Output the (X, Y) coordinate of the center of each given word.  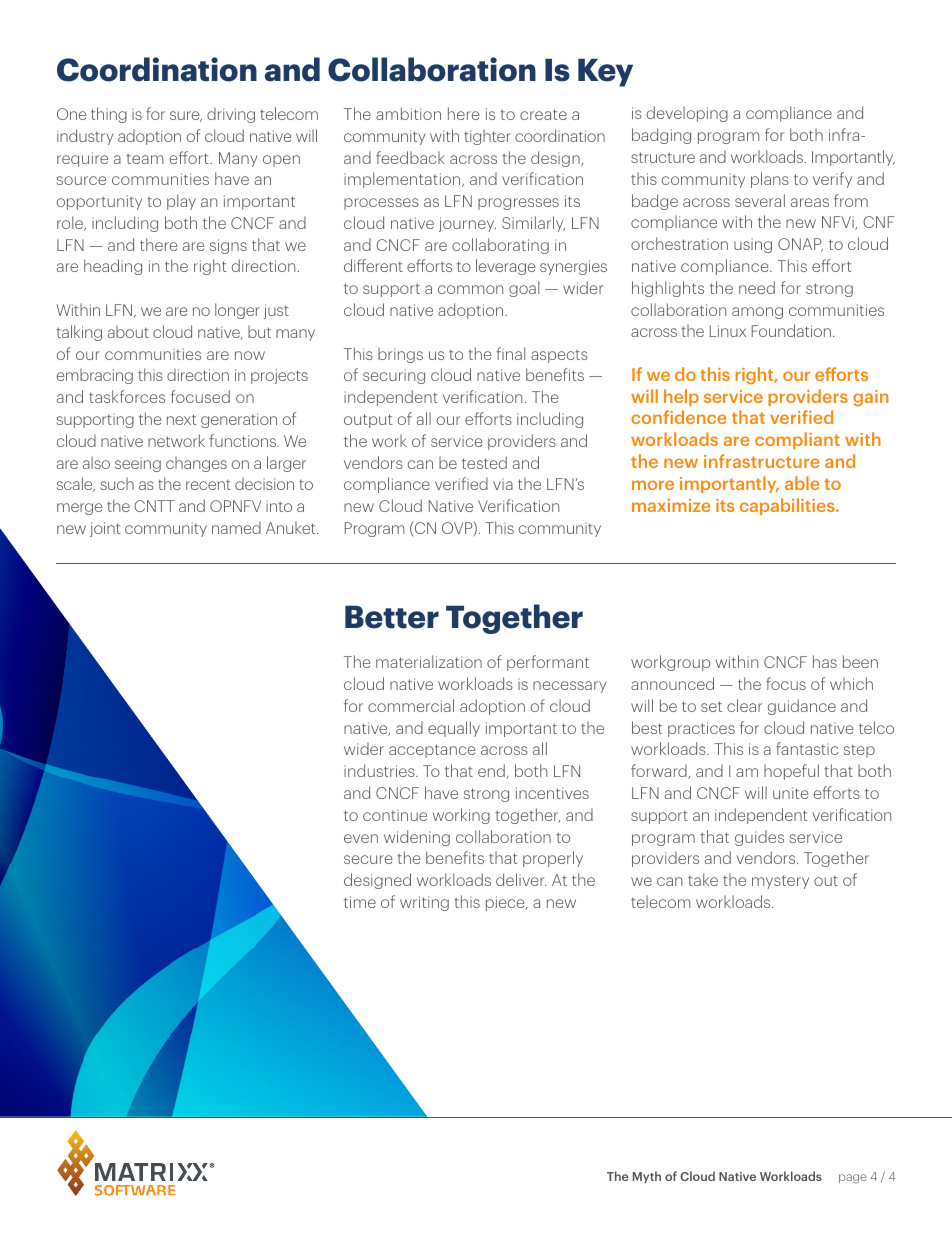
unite (790, 793)
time (360, 902)
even (361, 838)
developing (687, 114)
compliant (797, 440)
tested (484, 462)
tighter (487, 137)
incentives (552, 793)
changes (196, 464)
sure (186, 116)
